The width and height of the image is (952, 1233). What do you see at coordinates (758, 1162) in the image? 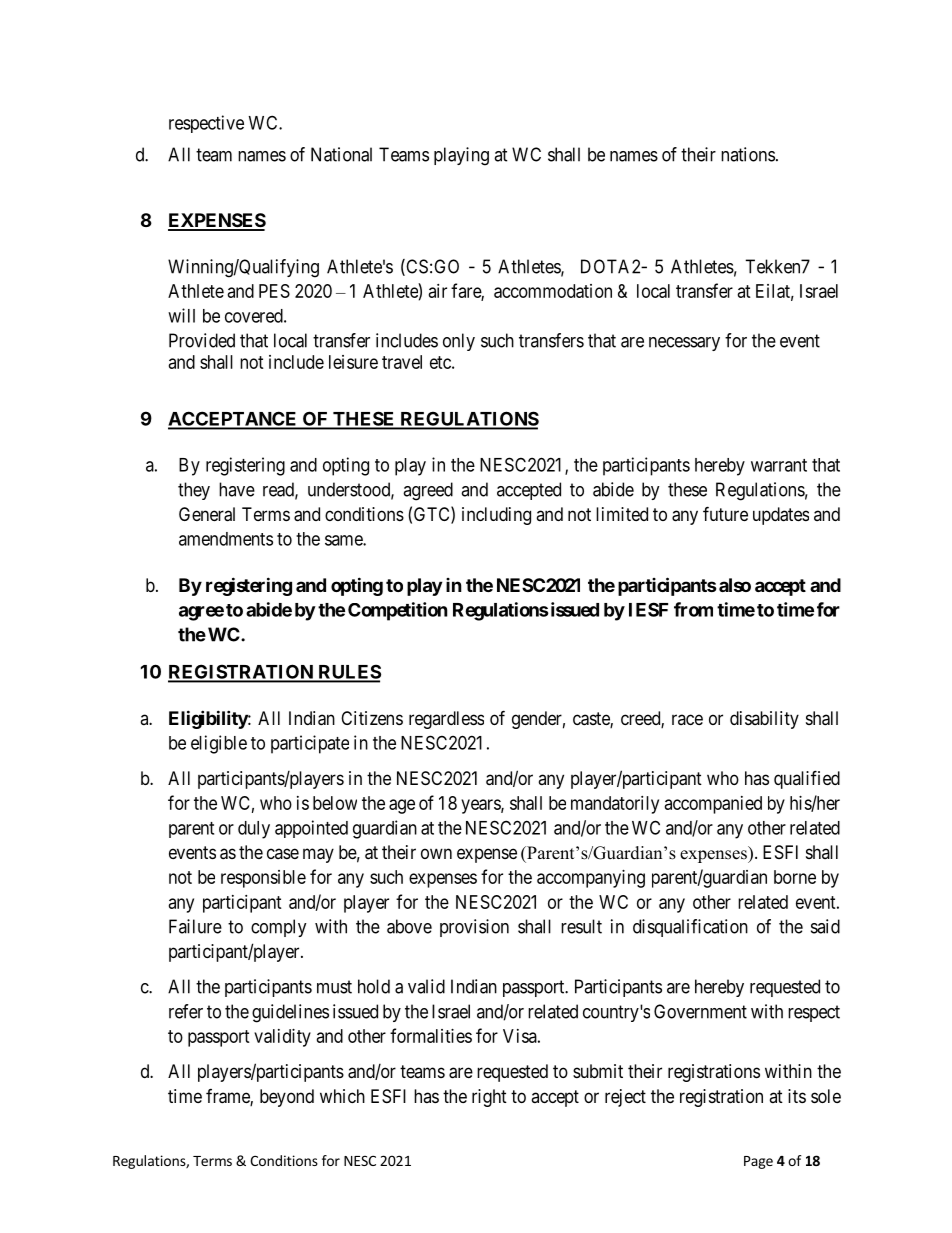
I see `Page` at bounding box center [758, 1162].
